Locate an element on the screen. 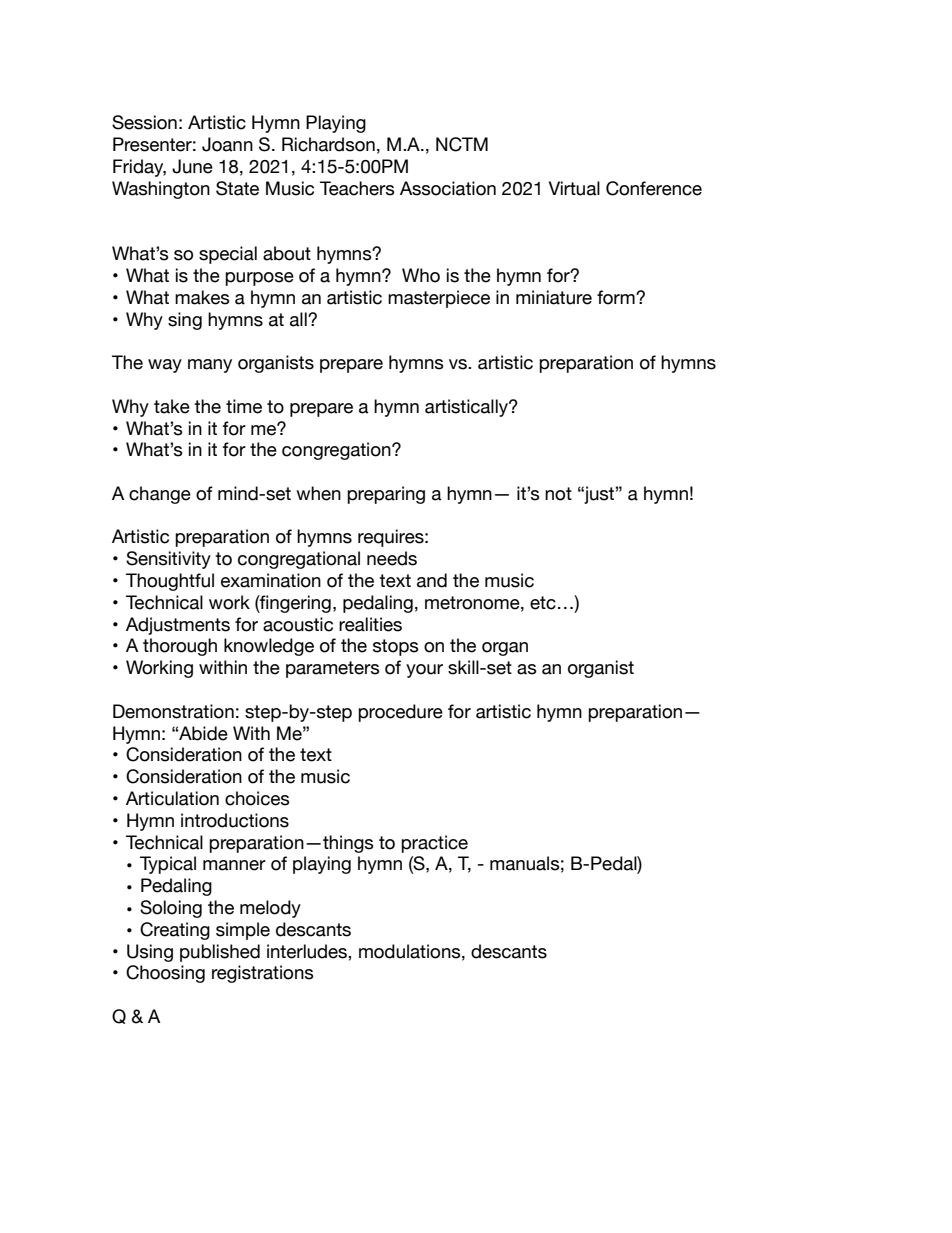  Joann is located at coordinates (227, 144).
